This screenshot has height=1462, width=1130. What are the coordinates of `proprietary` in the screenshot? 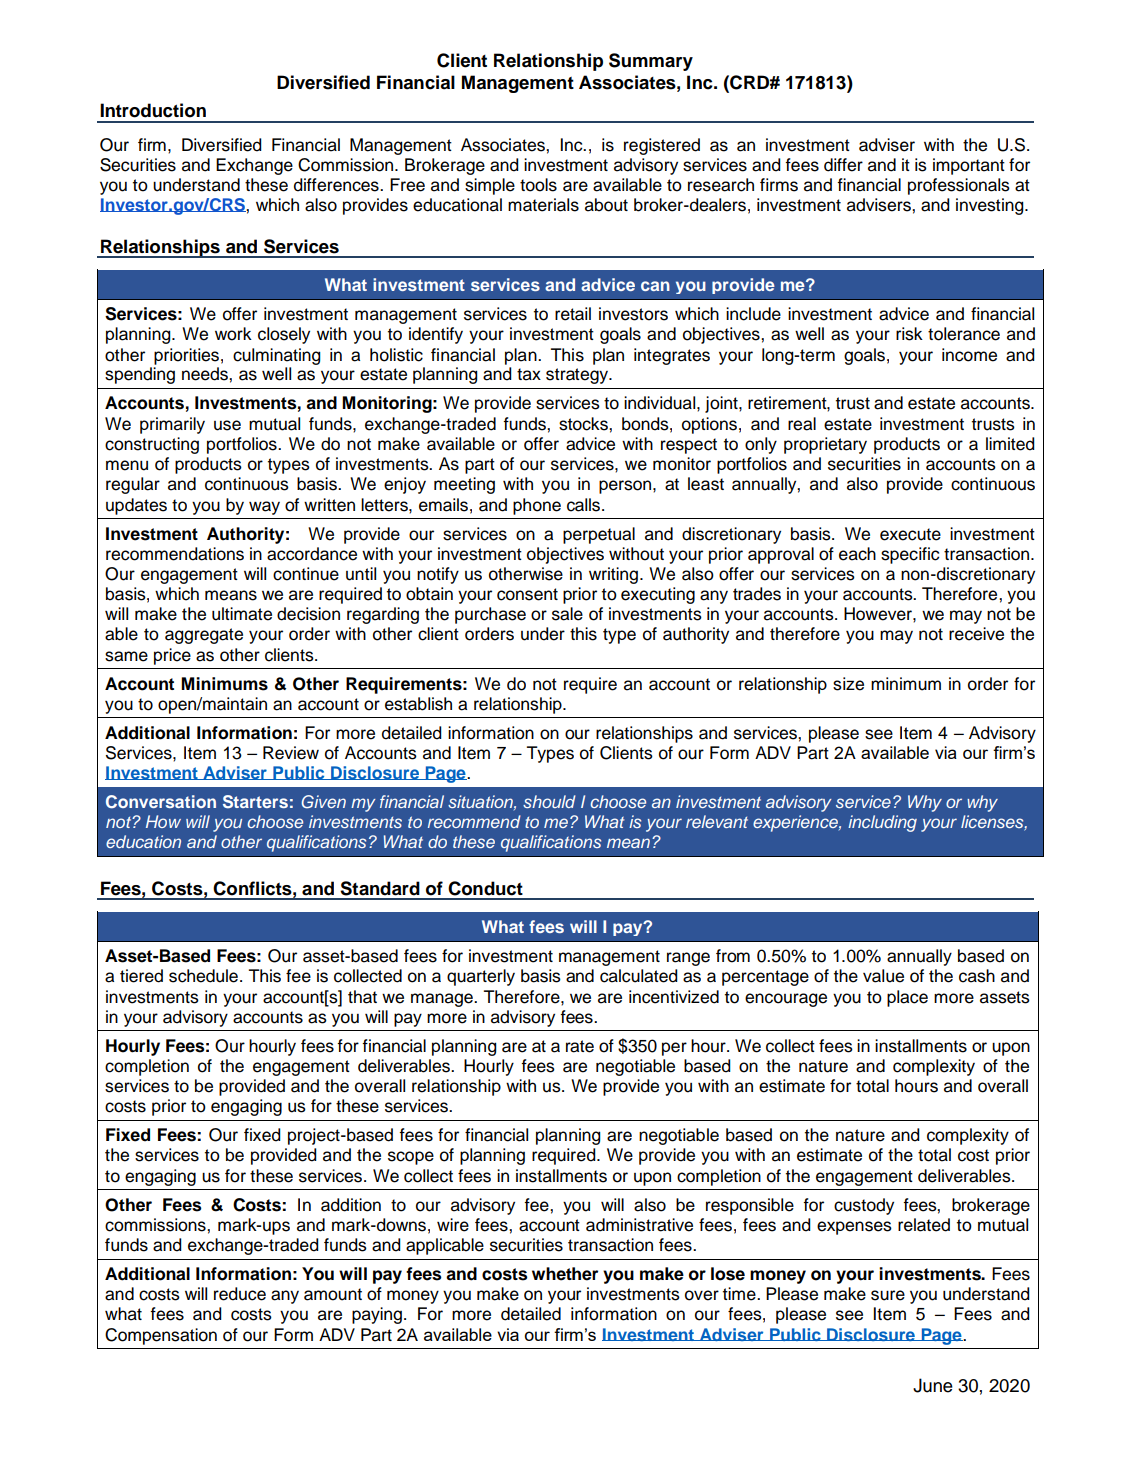 It's located at (825, 445).
